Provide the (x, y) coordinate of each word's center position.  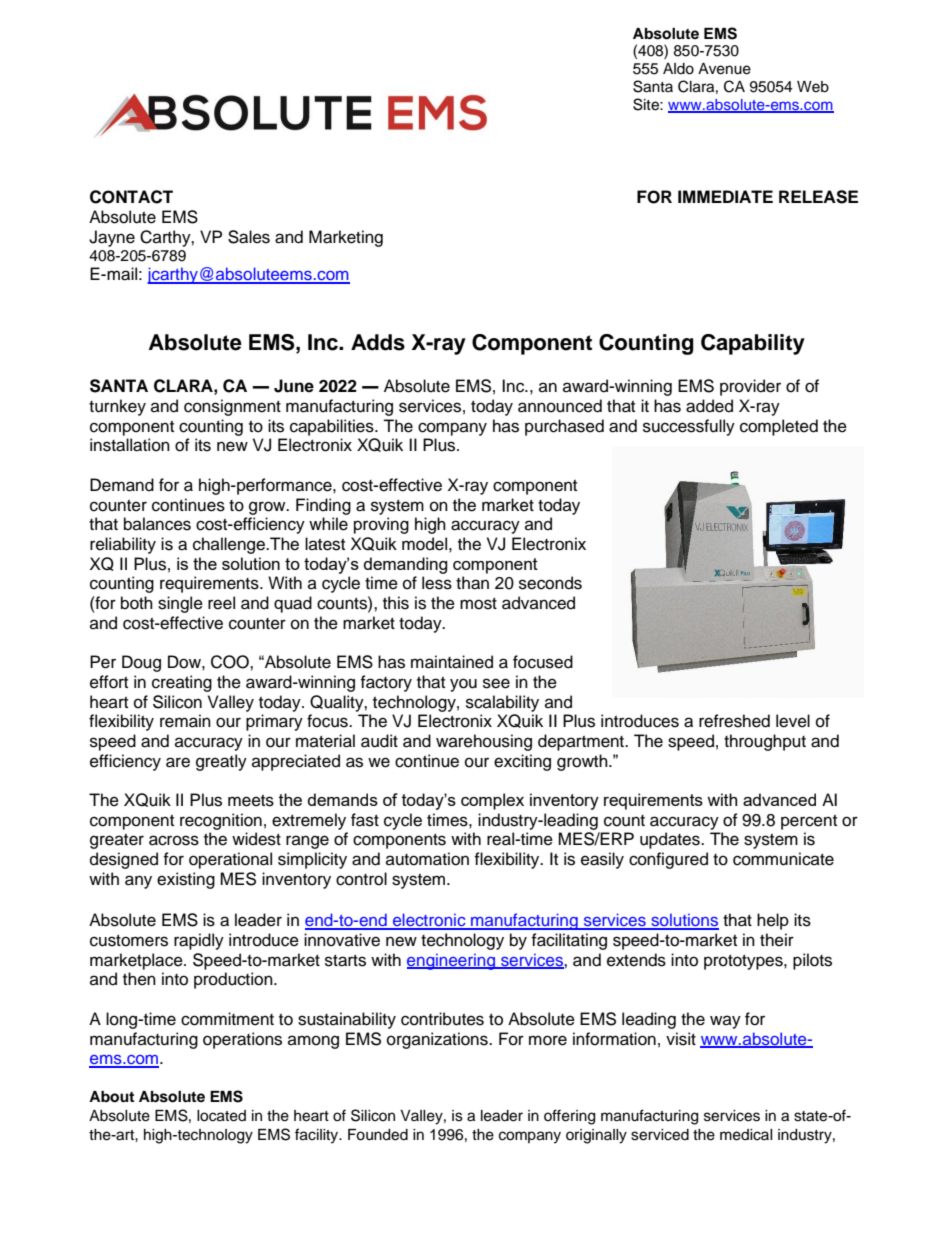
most (478, 604)
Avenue (724, 69)
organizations (438, 1040)
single (180, 604)
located (221, 1116)
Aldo (678, 69)
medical (746, 1135)
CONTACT (131, 197)
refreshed (734, 721)
